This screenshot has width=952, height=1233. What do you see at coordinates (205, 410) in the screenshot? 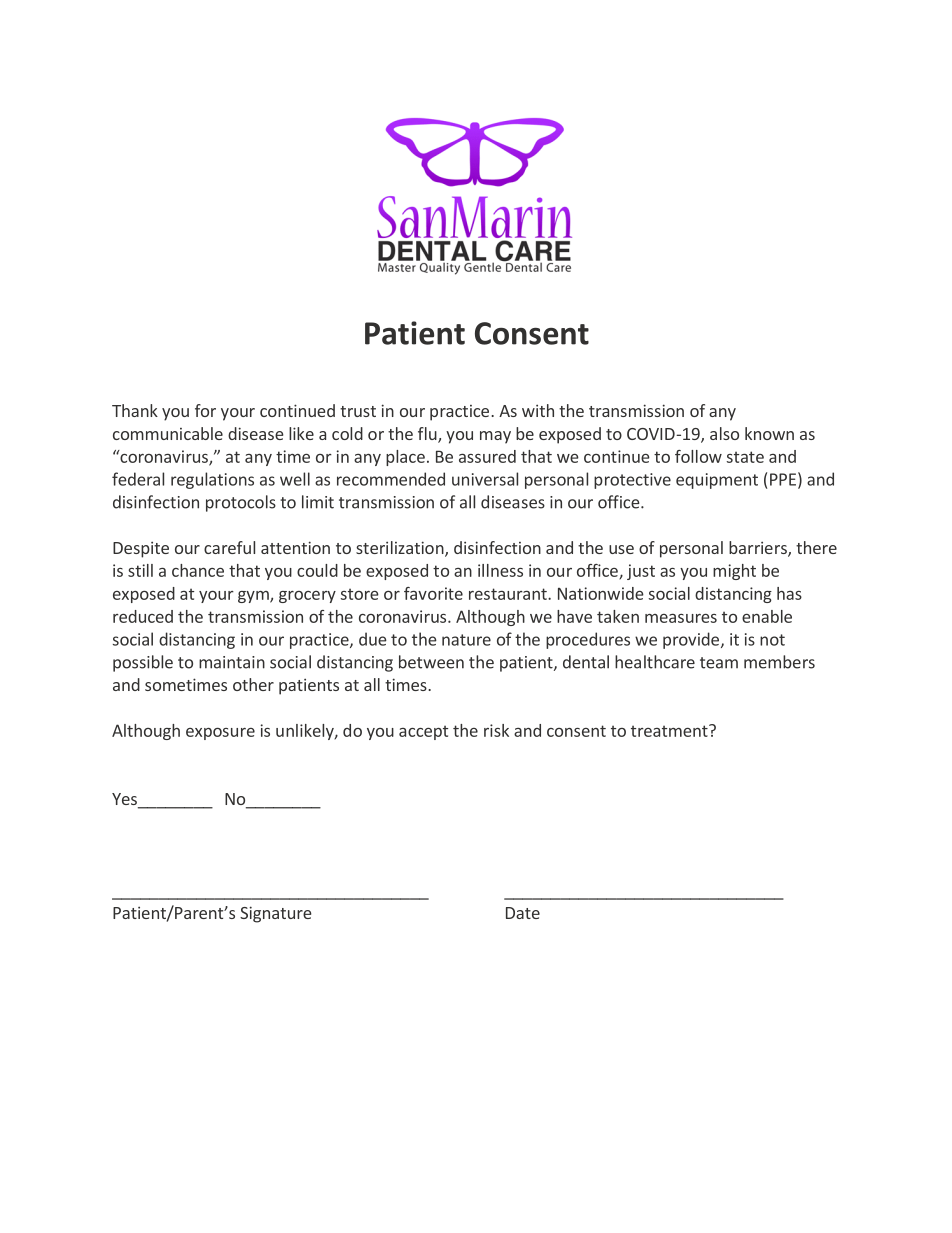
I see `for` at bounding box center [205, 410].
